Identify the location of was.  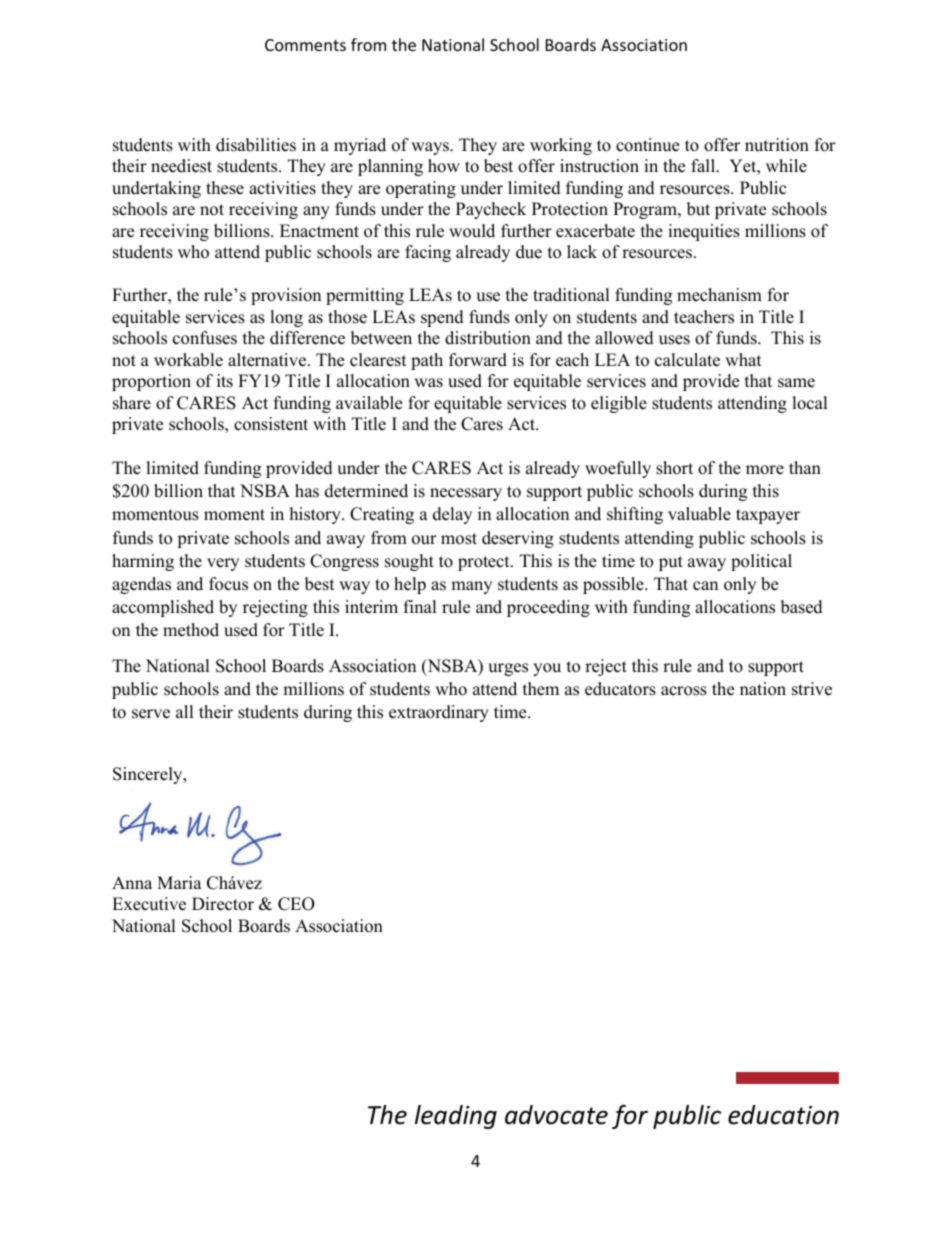
(428, 383).
